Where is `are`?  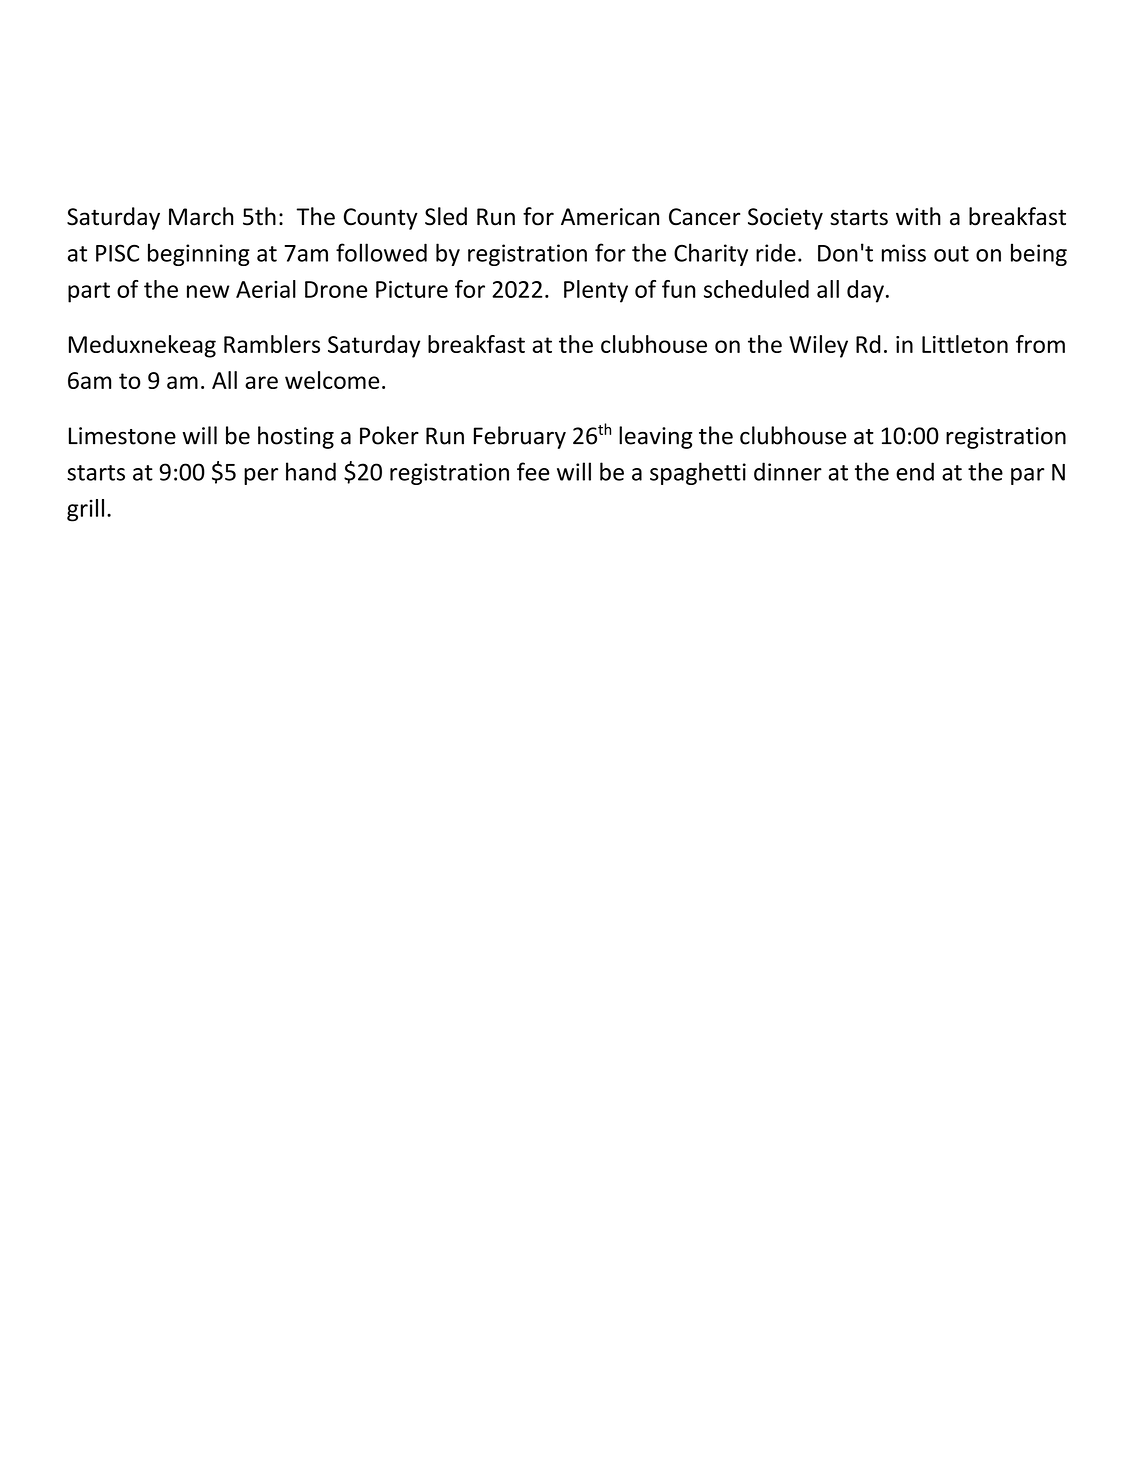
are is located at coordinates (261, 382).
